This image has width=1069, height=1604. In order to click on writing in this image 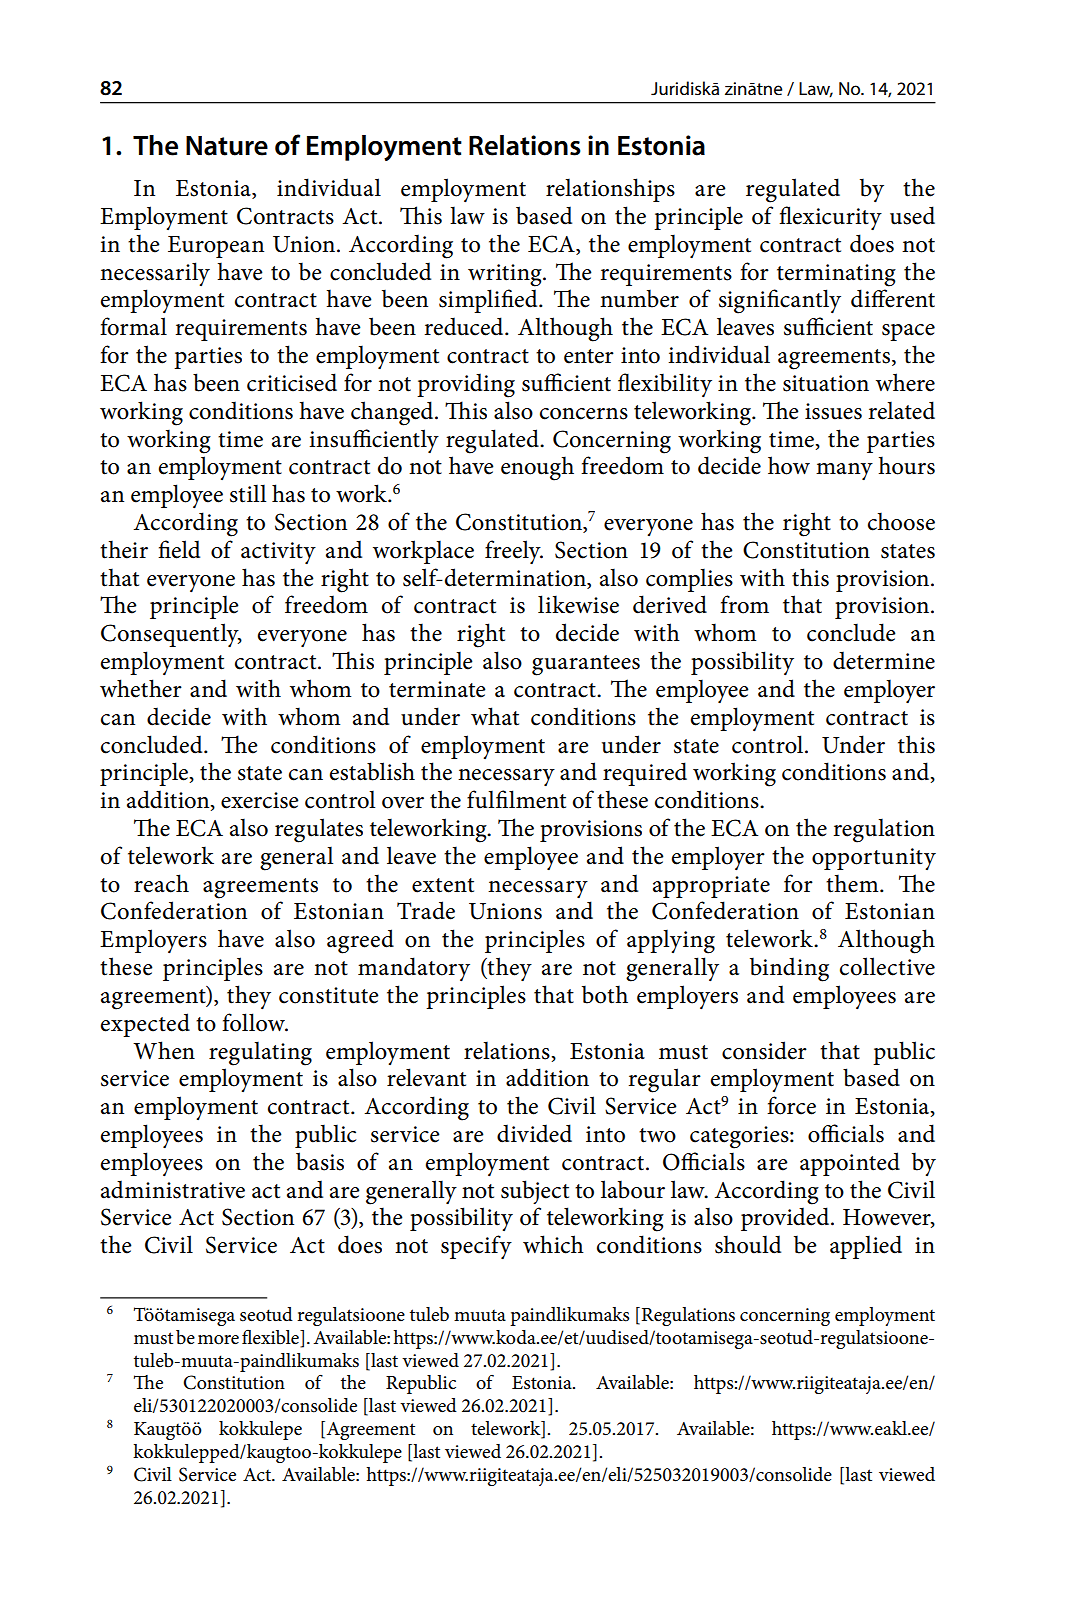, I will do `click(506, 275)`.
